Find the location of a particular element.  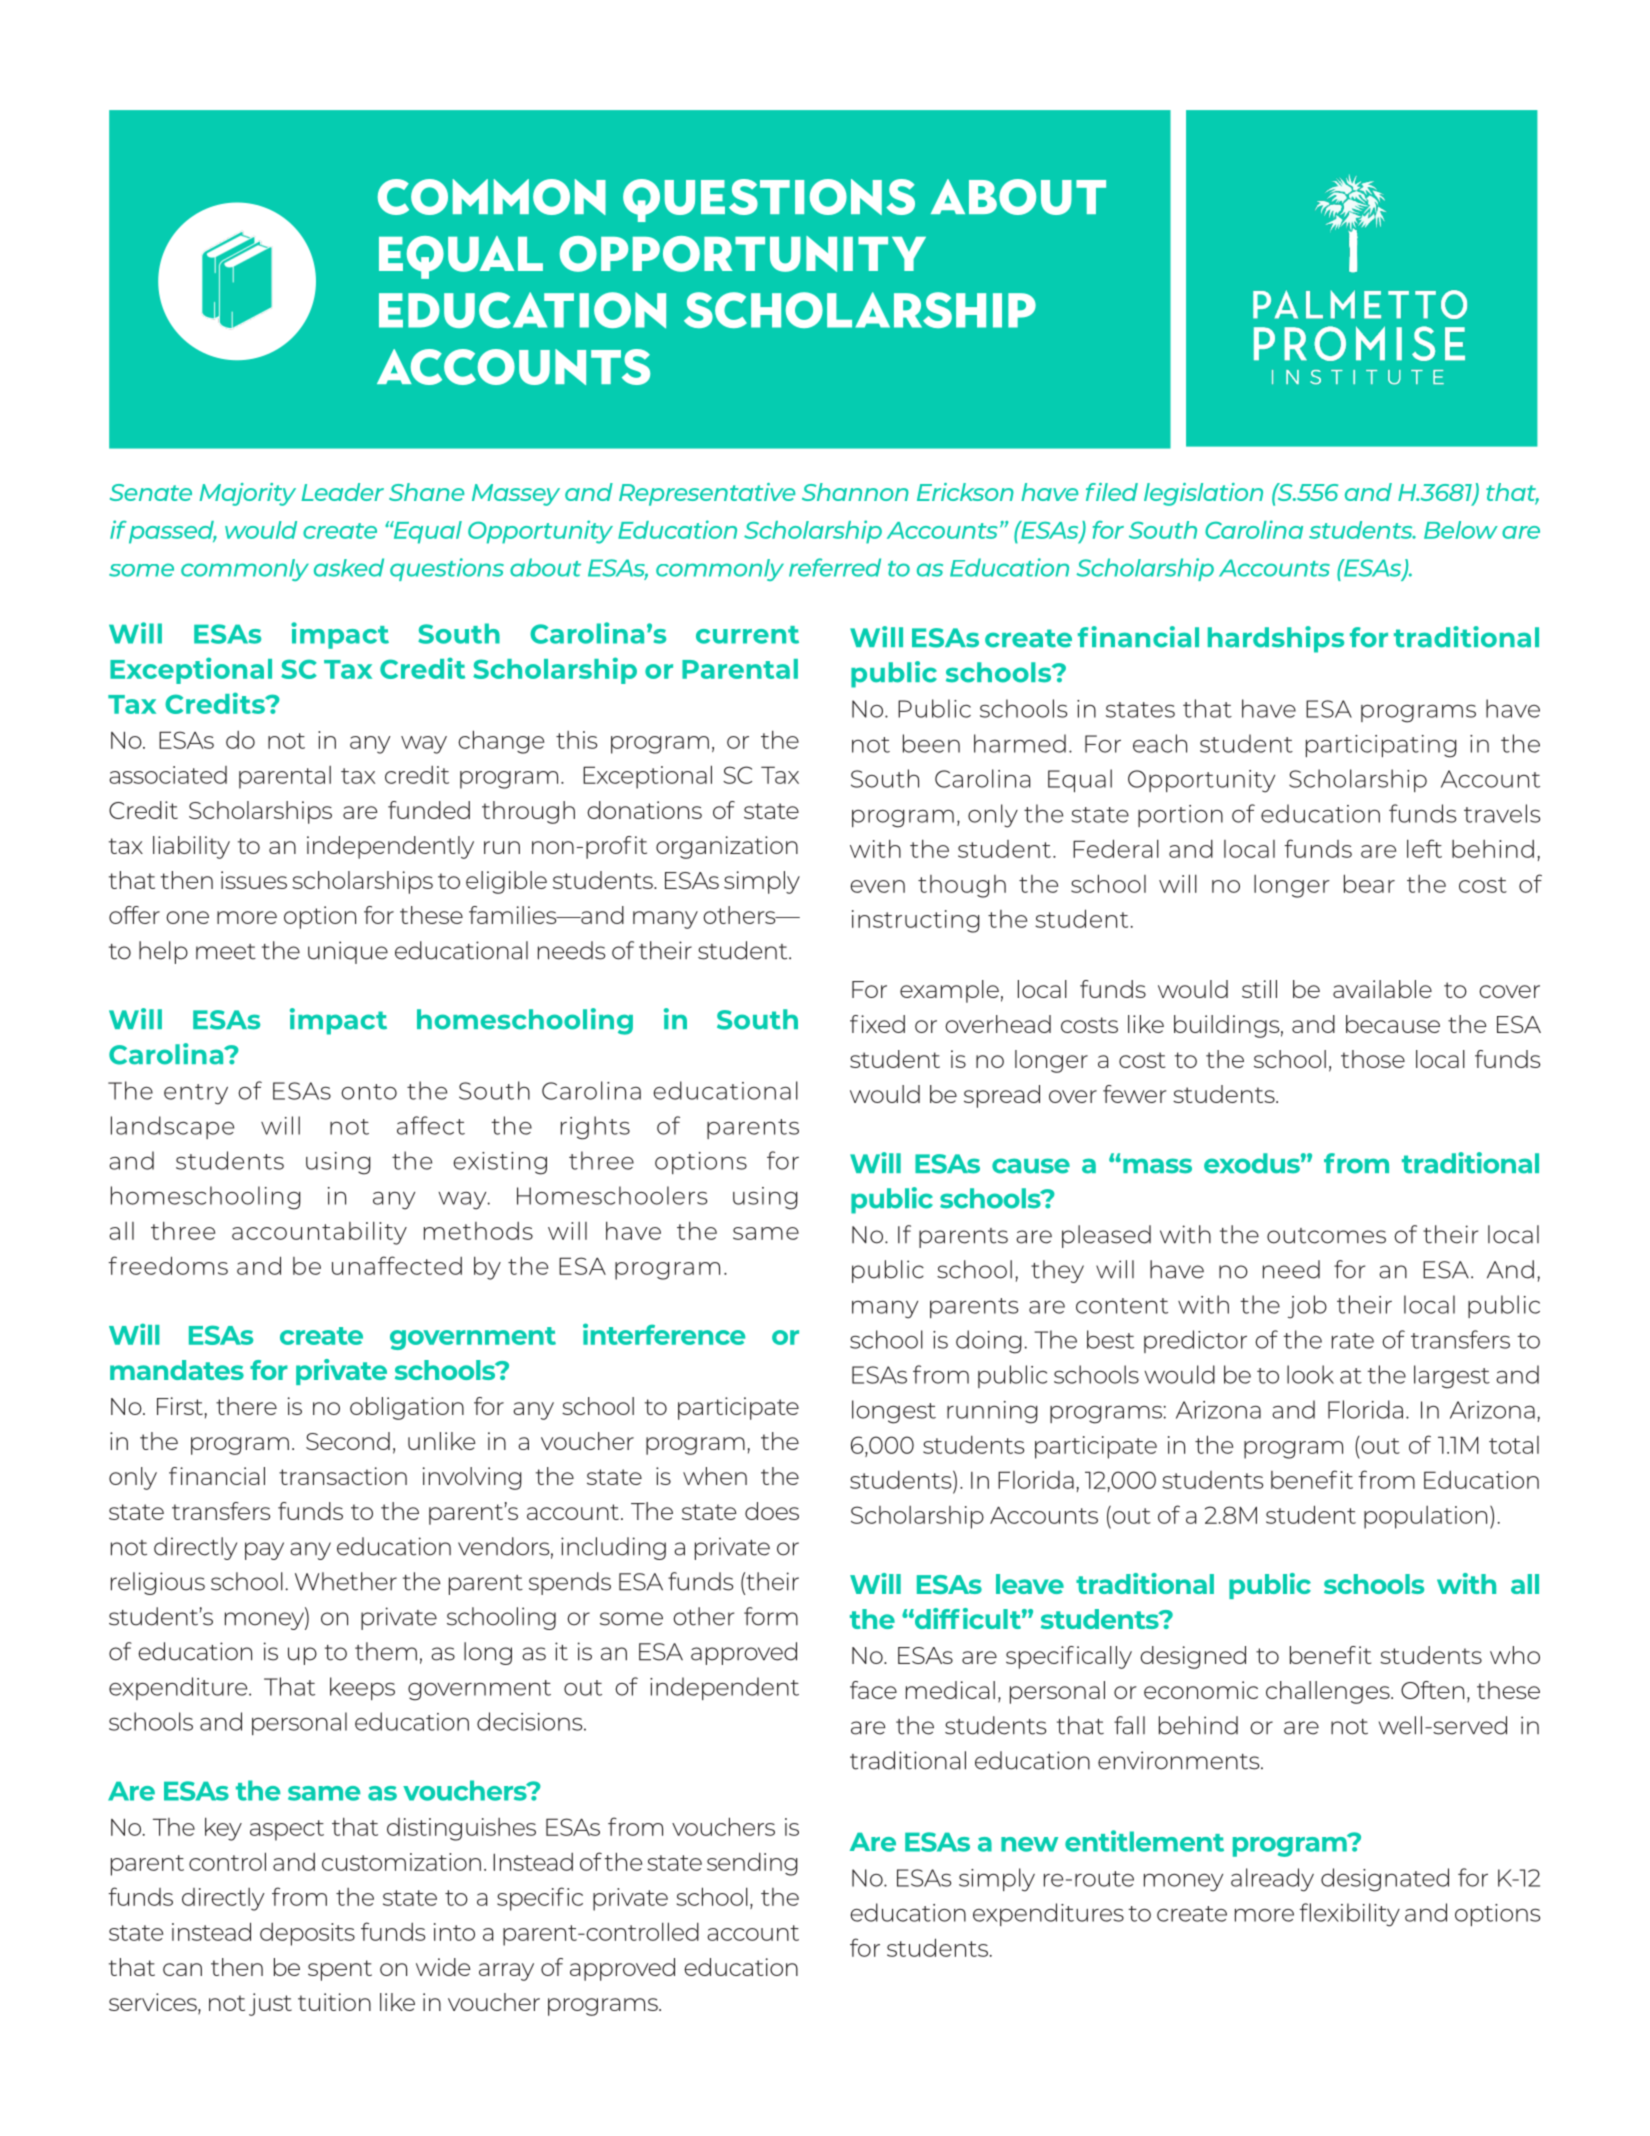

interference is located at coordinates (664, 1334).
